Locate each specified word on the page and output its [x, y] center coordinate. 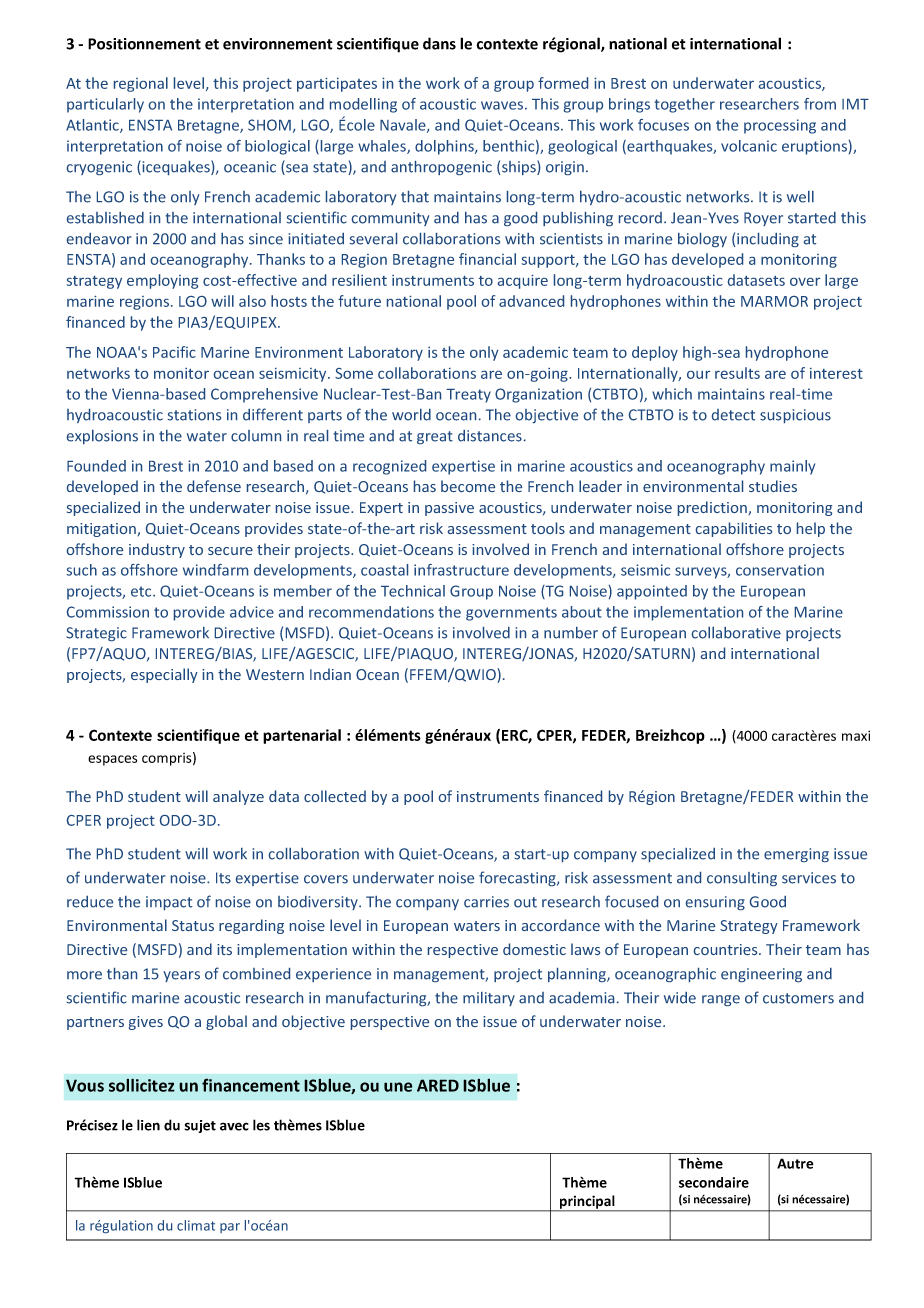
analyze [238, 797]
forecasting [518, 878]
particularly [105, 105]
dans [439, 43]
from [820, 104]
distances [490, 436]
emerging [796, 855]
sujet [200, 1126]
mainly [792, 467]
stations [194, 415]
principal [587, 1203]
